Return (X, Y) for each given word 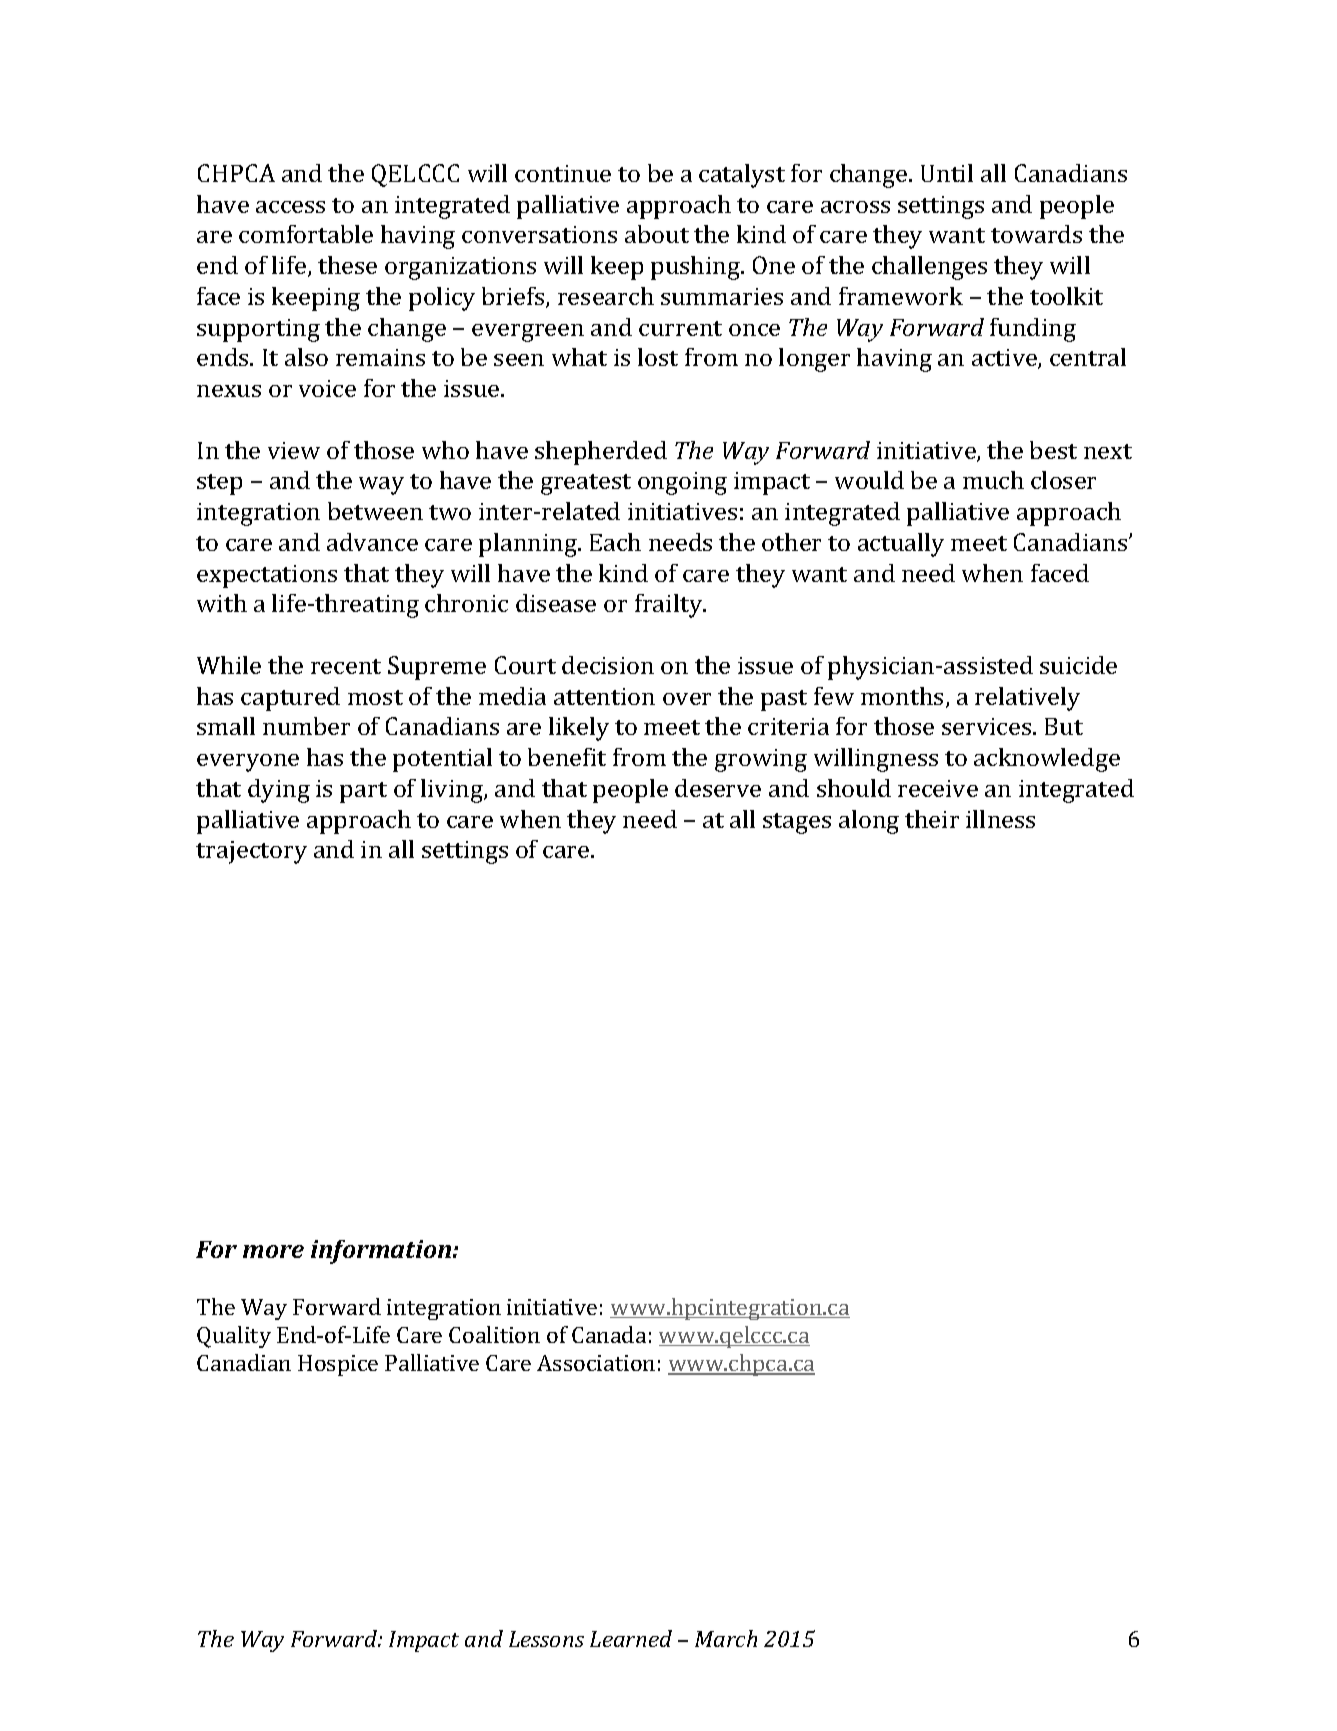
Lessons (546, 1639)
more (273, 1251)
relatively (1027, 699)
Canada (609, 1334)
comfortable (306, 234)
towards (1036, 234)
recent (346, 666)
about (657, 234)
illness (1000, 819)
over (687, 699)
